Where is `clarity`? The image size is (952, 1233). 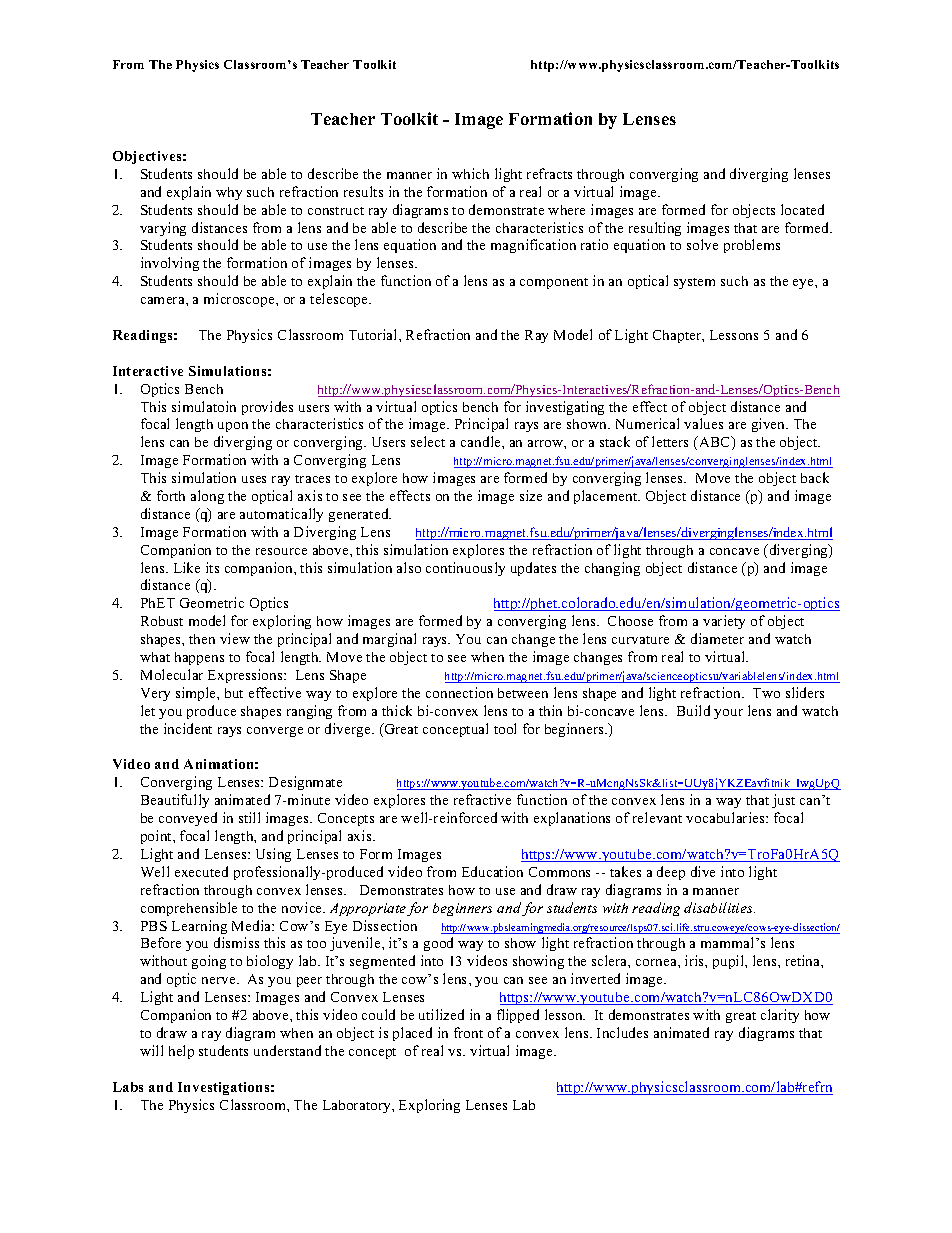 clarity is located at coordinates (780, 1016).
